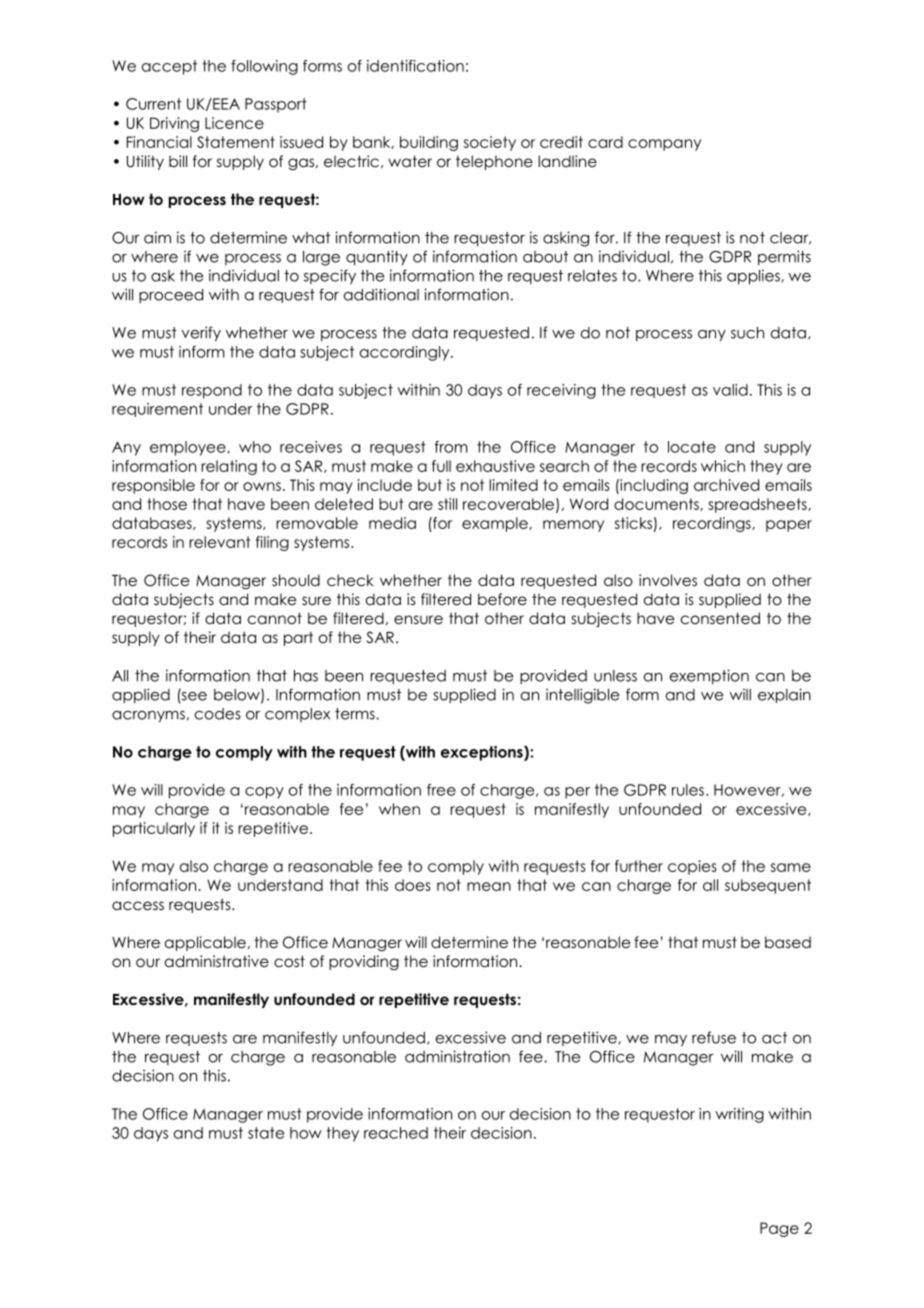  What do you see at coordinates (483, 753) in the screenshot?
I see `exceptions` at bounding box center [483, 753].
